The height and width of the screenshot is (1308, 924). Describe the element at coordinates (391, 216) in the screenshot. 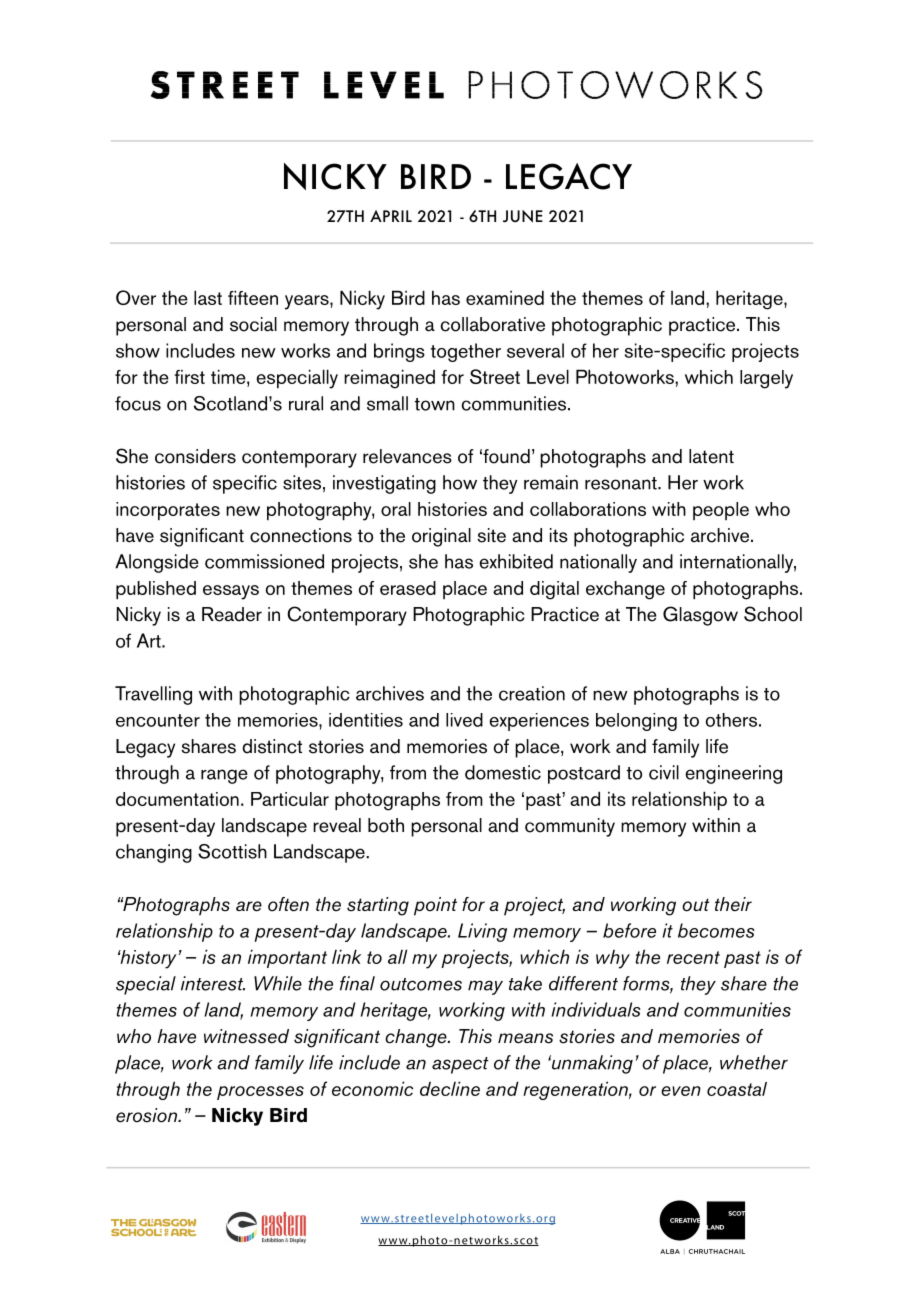

I see `APRIL` at that location.
